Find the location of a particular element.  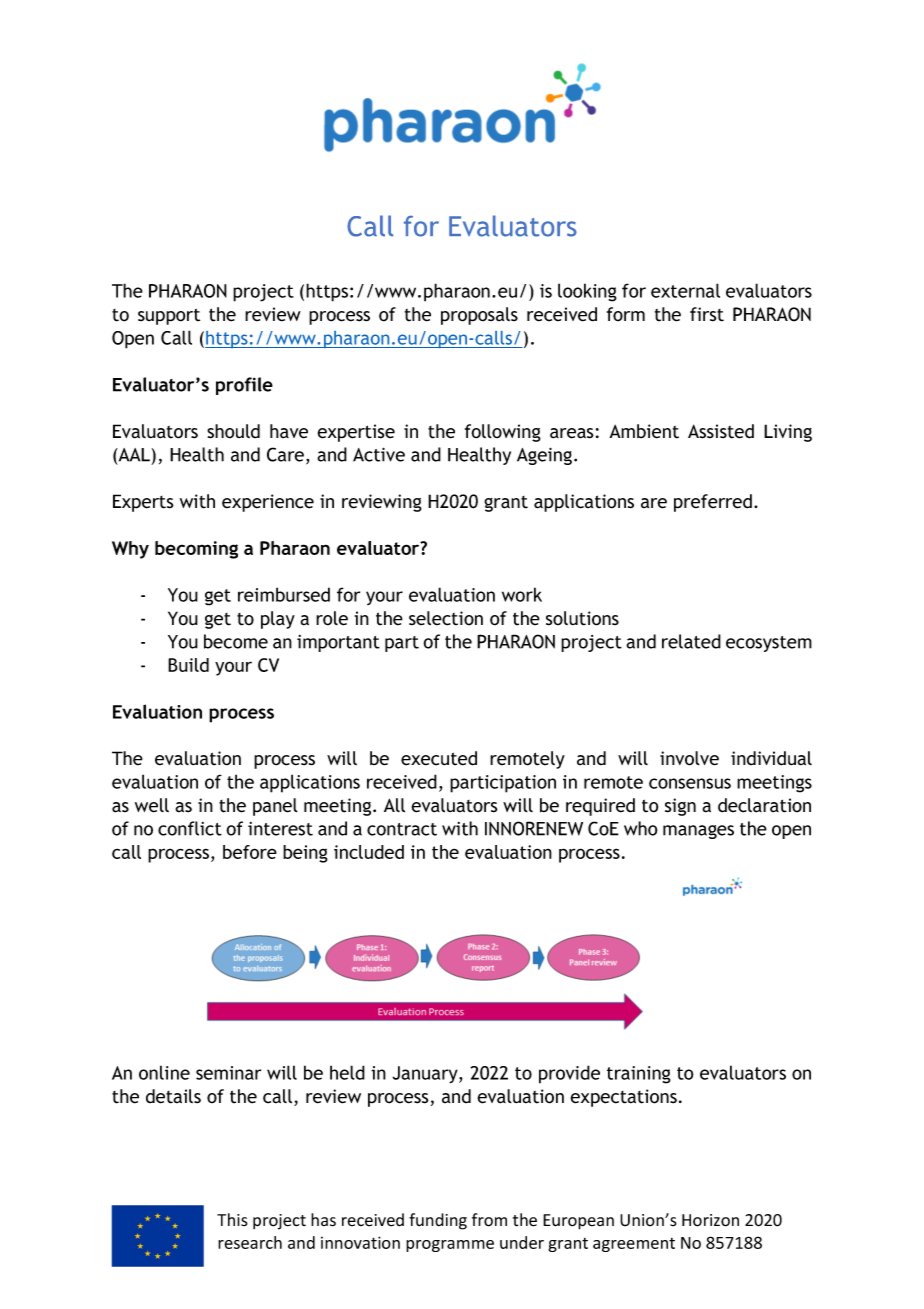

executed is located at coordinates (439, 758).
